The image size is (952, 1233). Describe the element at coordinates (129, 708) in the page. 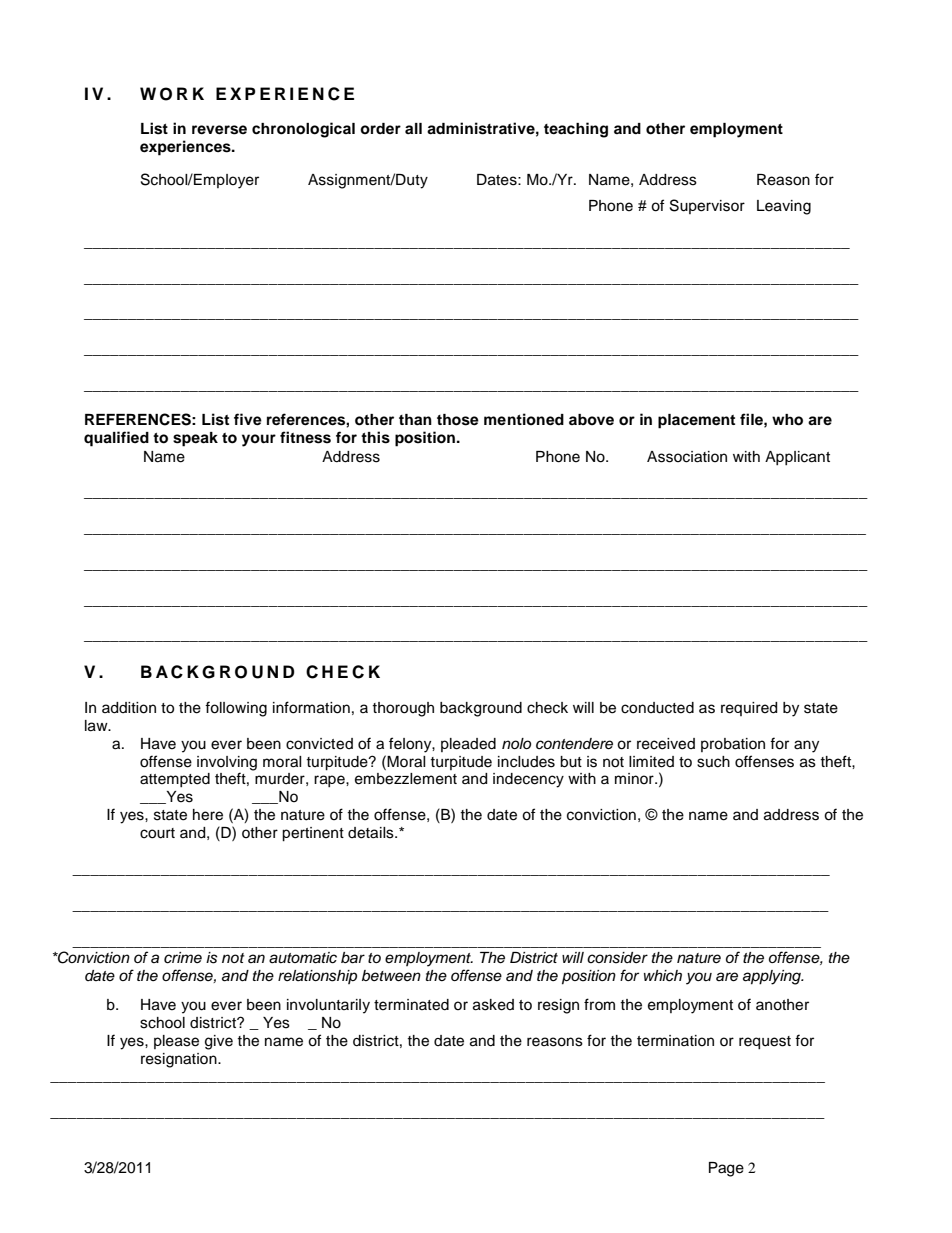

I see `addition` at that location.
